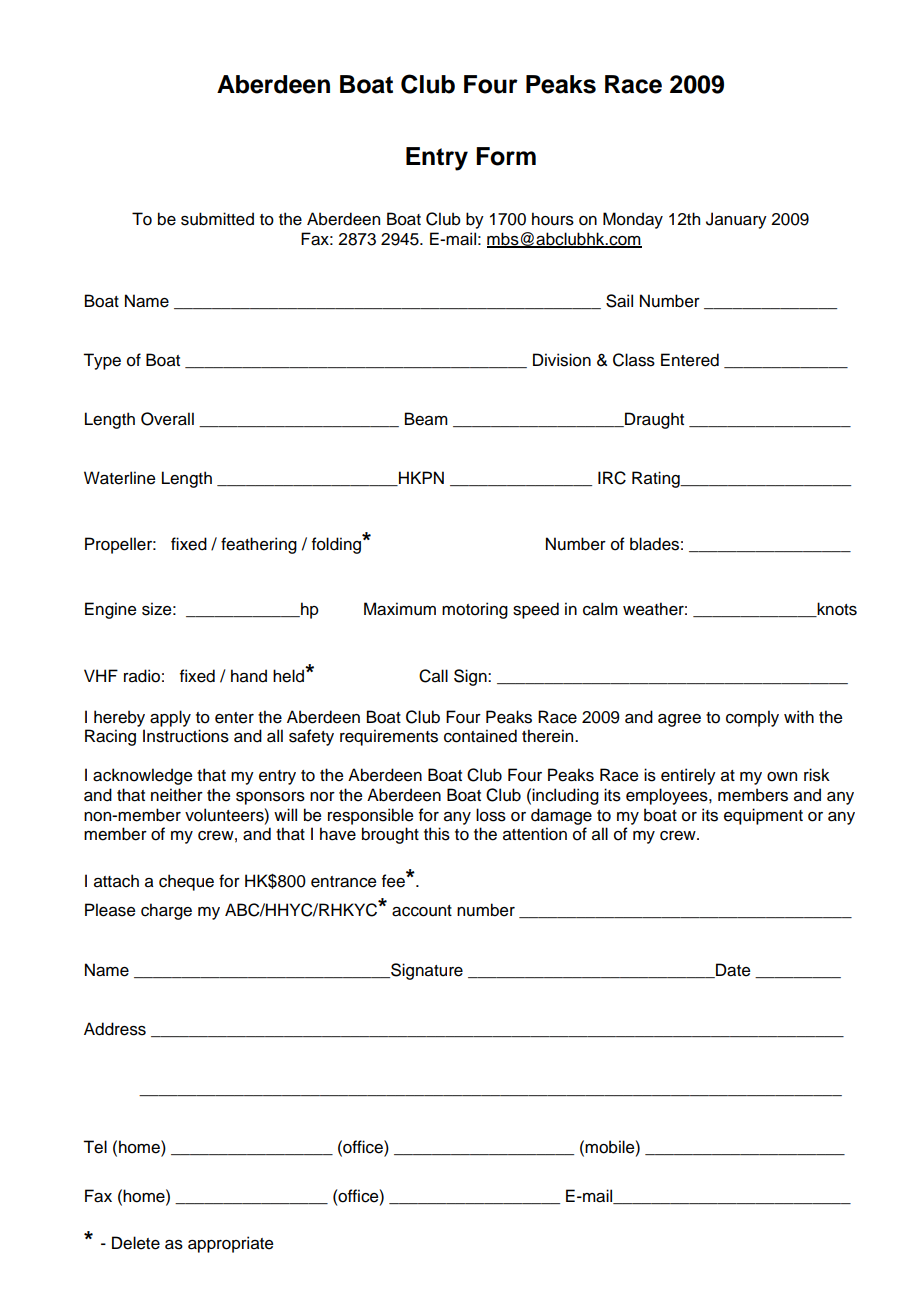 This screenshot has height=1308, width=924. Describe the element at coordinates (752, 718) in the screenshot. I see `comply` at that location.
